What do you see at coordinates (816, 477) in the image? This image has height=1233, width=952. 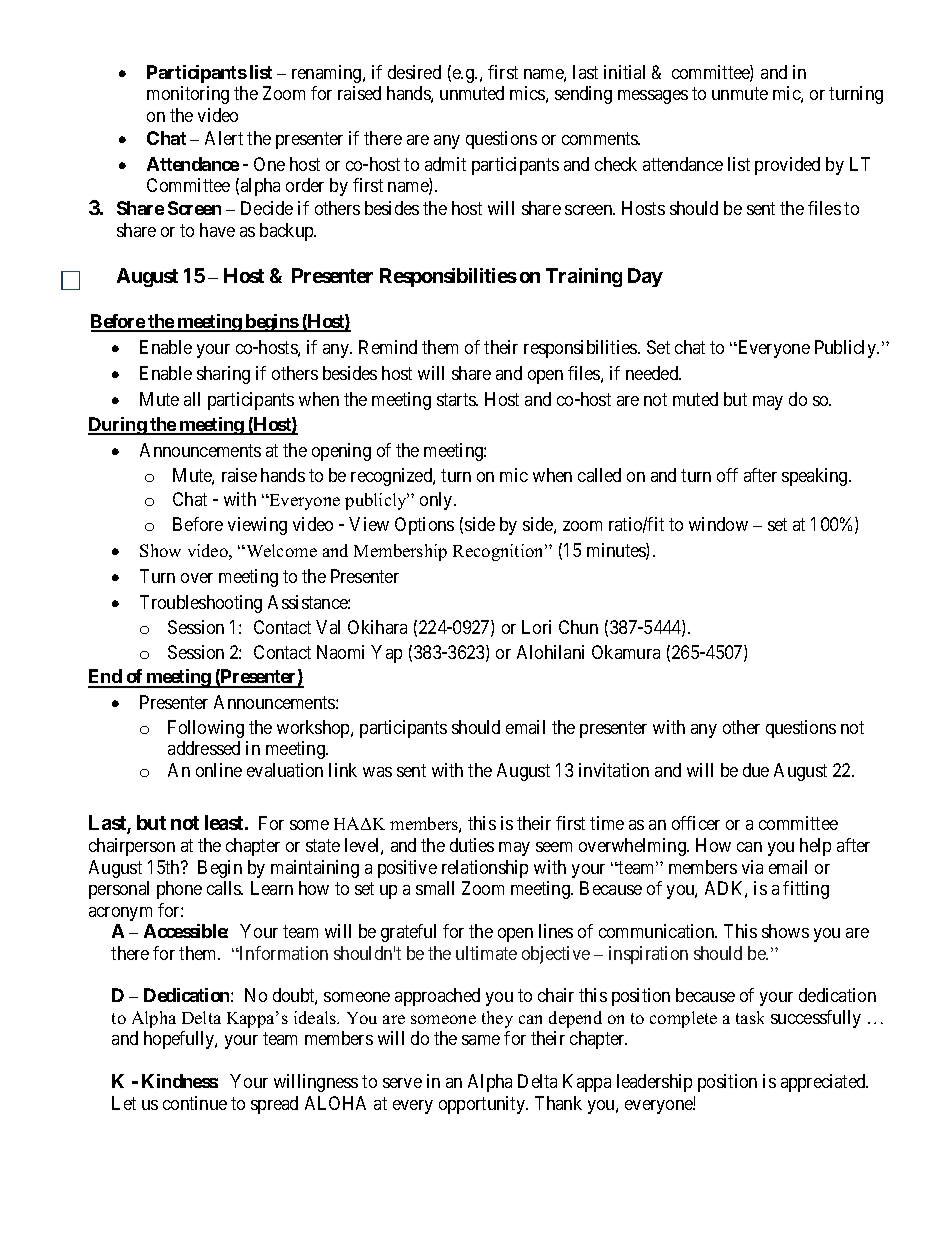 I see `speaking` at bounding box center [816, 477].
